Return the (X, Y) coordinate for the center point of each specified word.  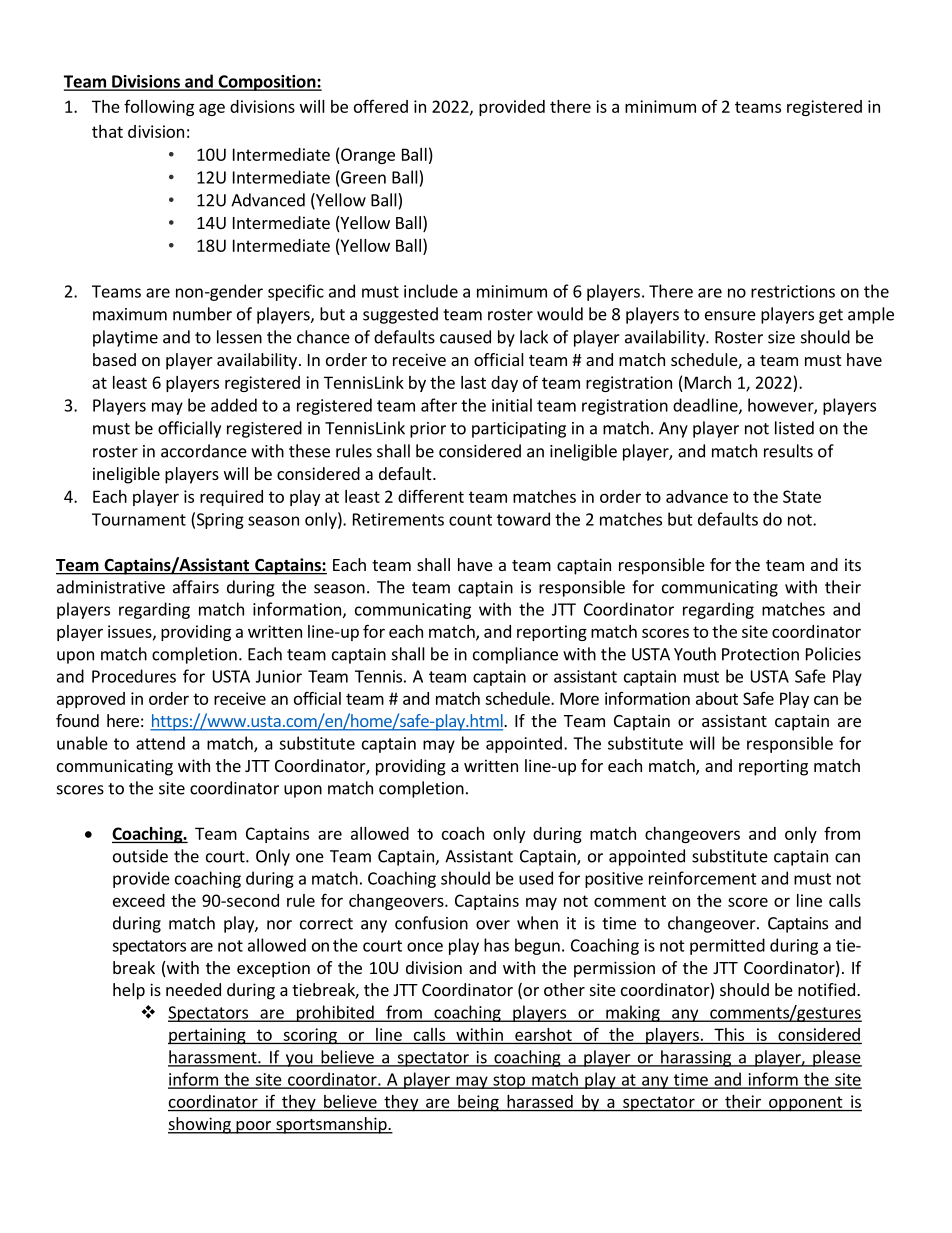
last (473, 382)
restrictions (793, 291)
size (781, 337)
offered (381, 106)
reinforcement (703, 878)
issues (131, 632)
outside (140, 856)
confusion (431, 923)
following (159, 108)
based (114, 359)
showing (200, 1125)
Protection (760, 654)
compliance (515, 655)
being (478, 1103)
